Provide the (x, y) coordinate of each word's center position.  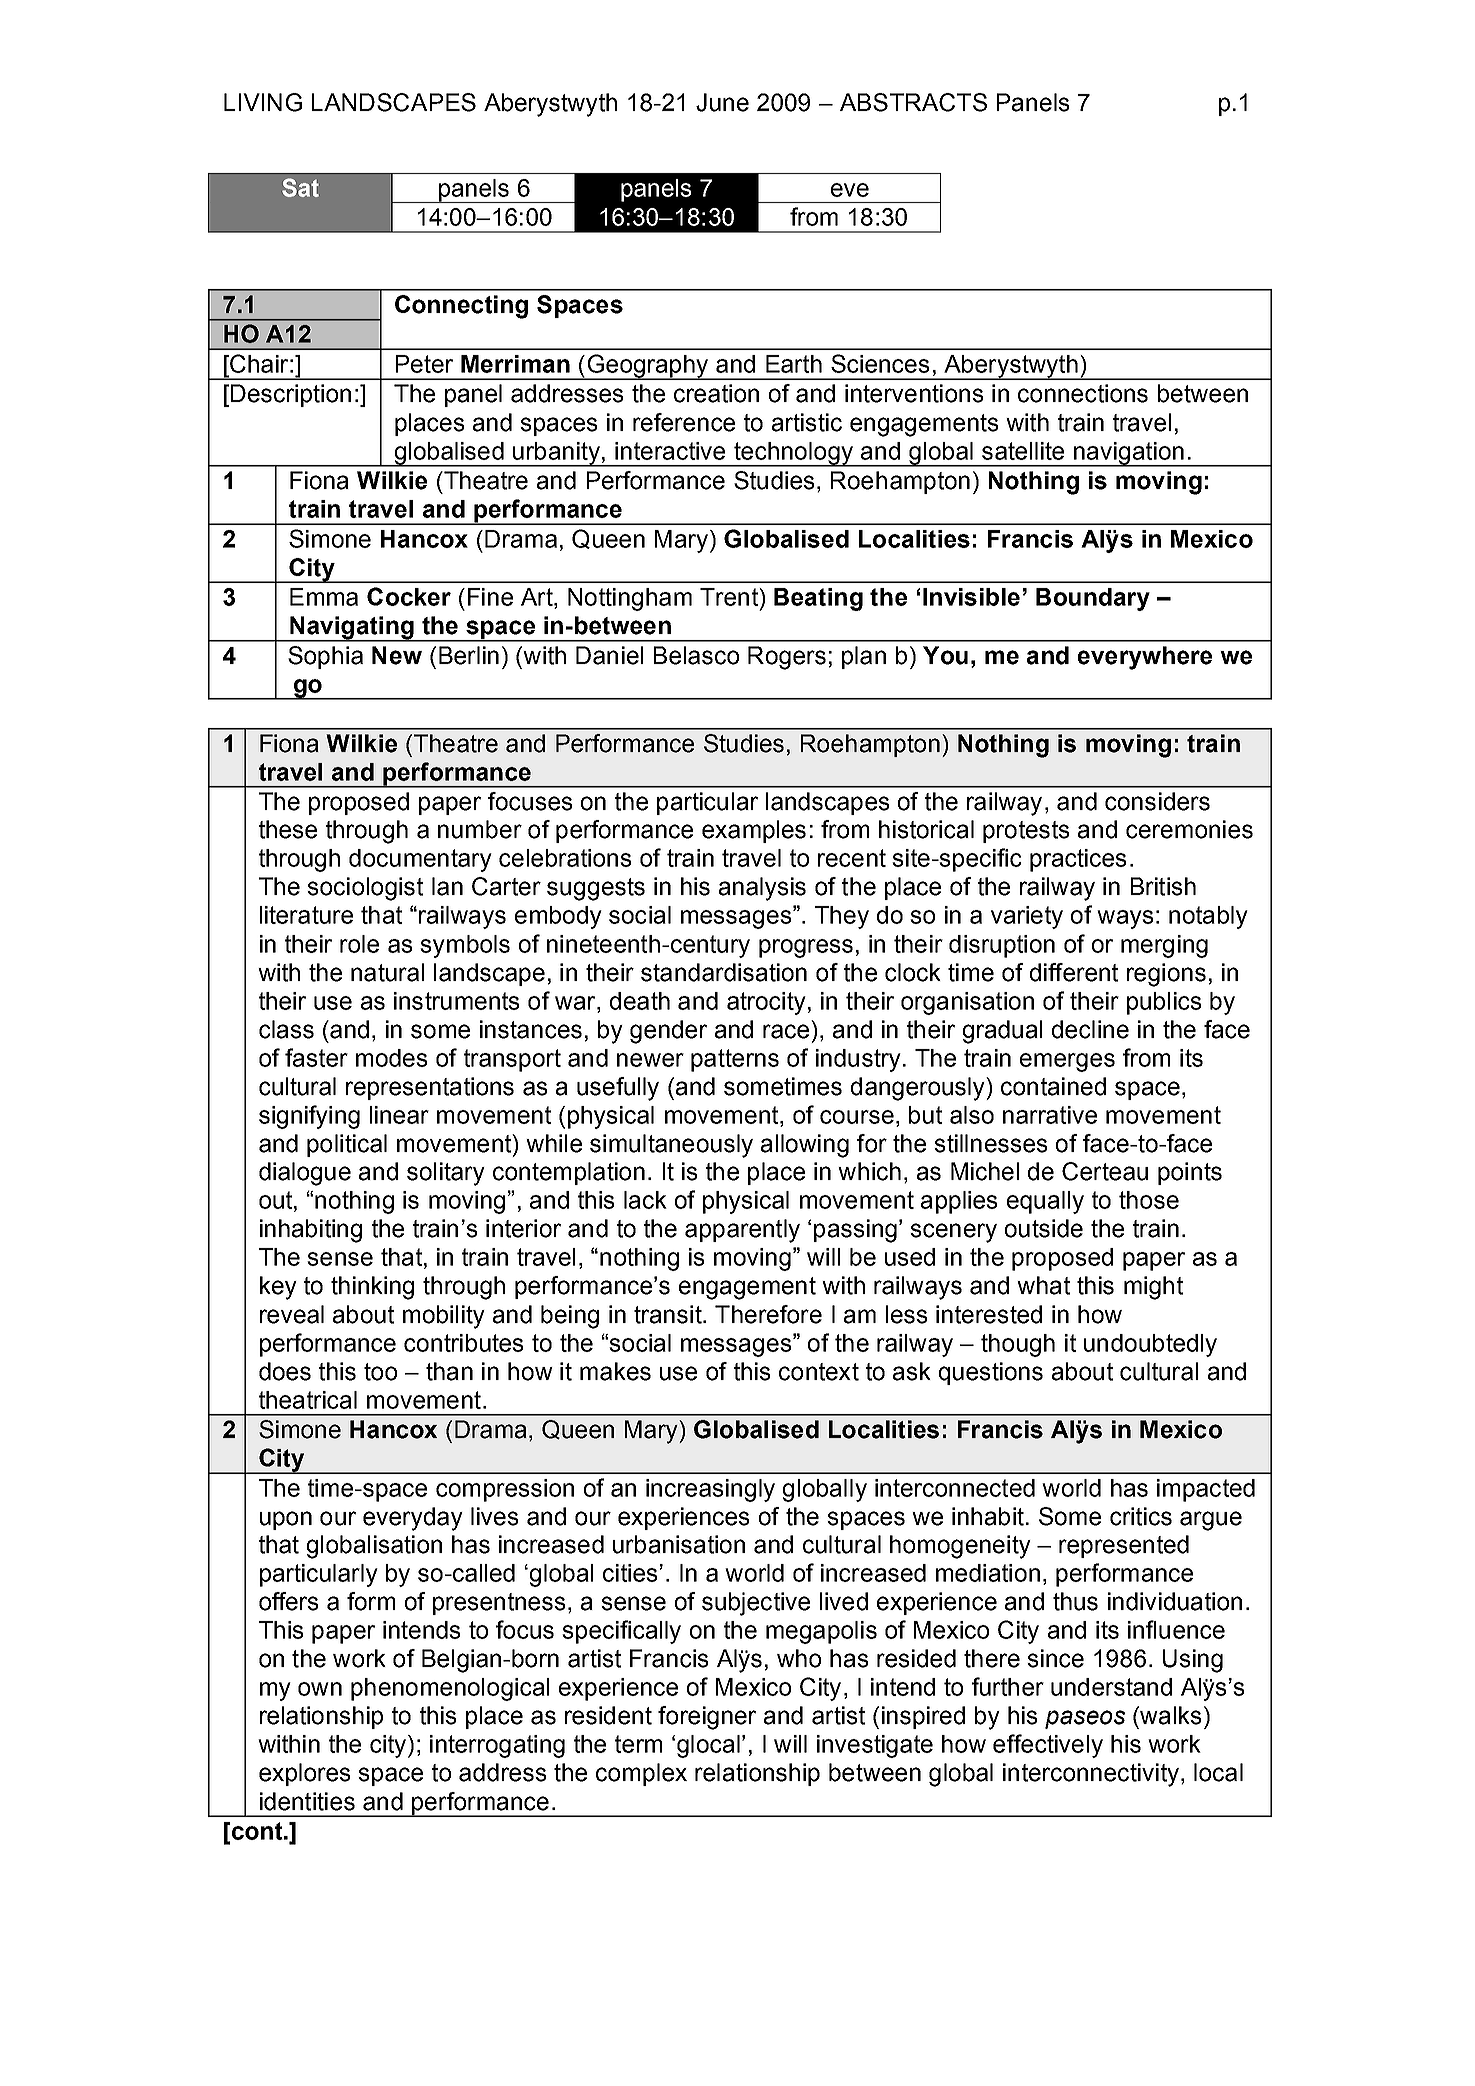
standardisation (724, 972)
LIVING (263, 102)
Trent (730, 597)
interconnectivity (1091, 1775)
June (722, 102)
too (380, 1372)
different (1074, 972)
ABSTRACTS (913, 102)
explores (304, 1774)
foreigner (707, 1718)
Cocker (409, 596)
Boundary (1093, 599)
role (359, 944)
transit (669, 1314)
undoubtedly (1150, 1345)
